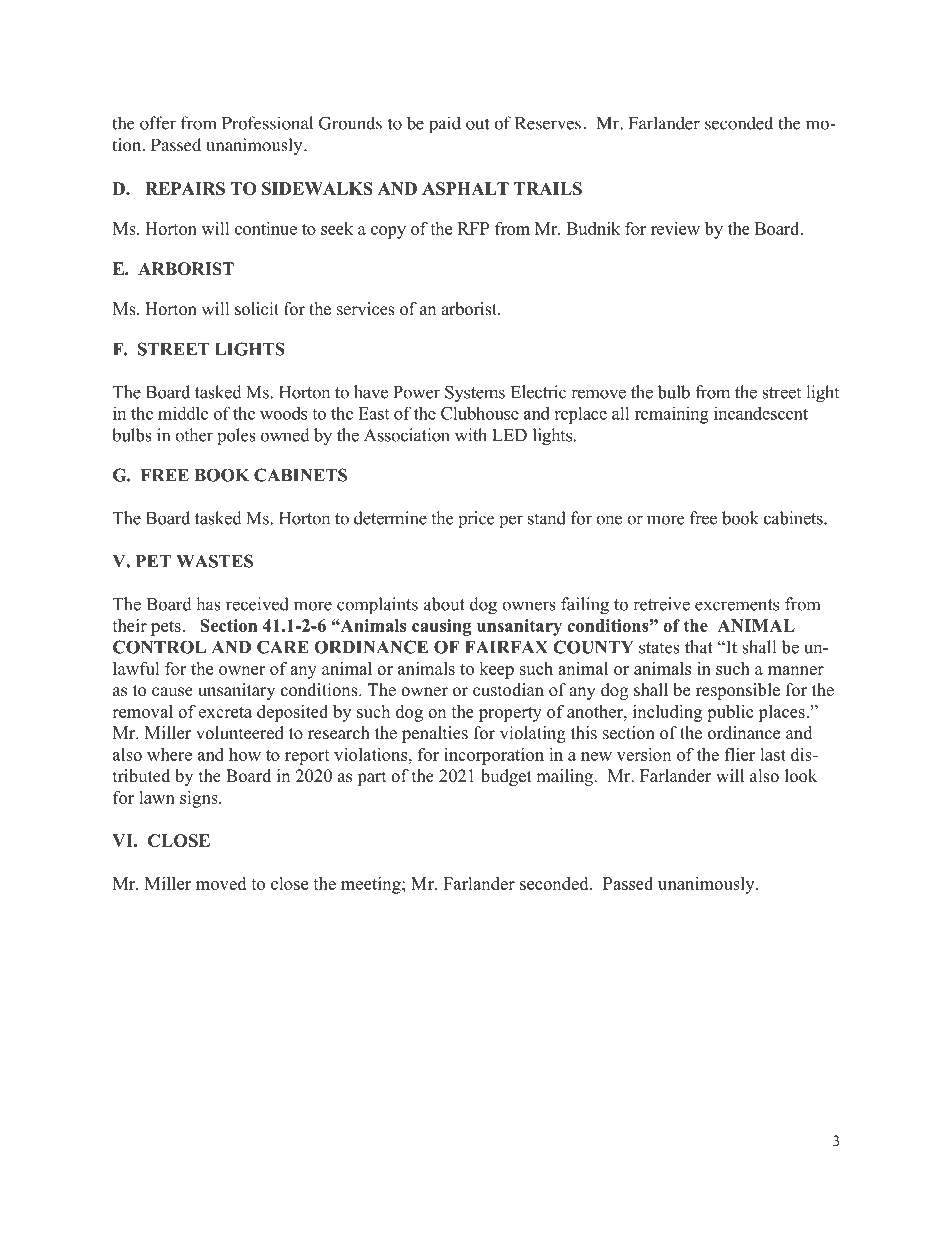 The width and height of the page is (952, 1233). I want to click on incandescent, so click(761, 413).
